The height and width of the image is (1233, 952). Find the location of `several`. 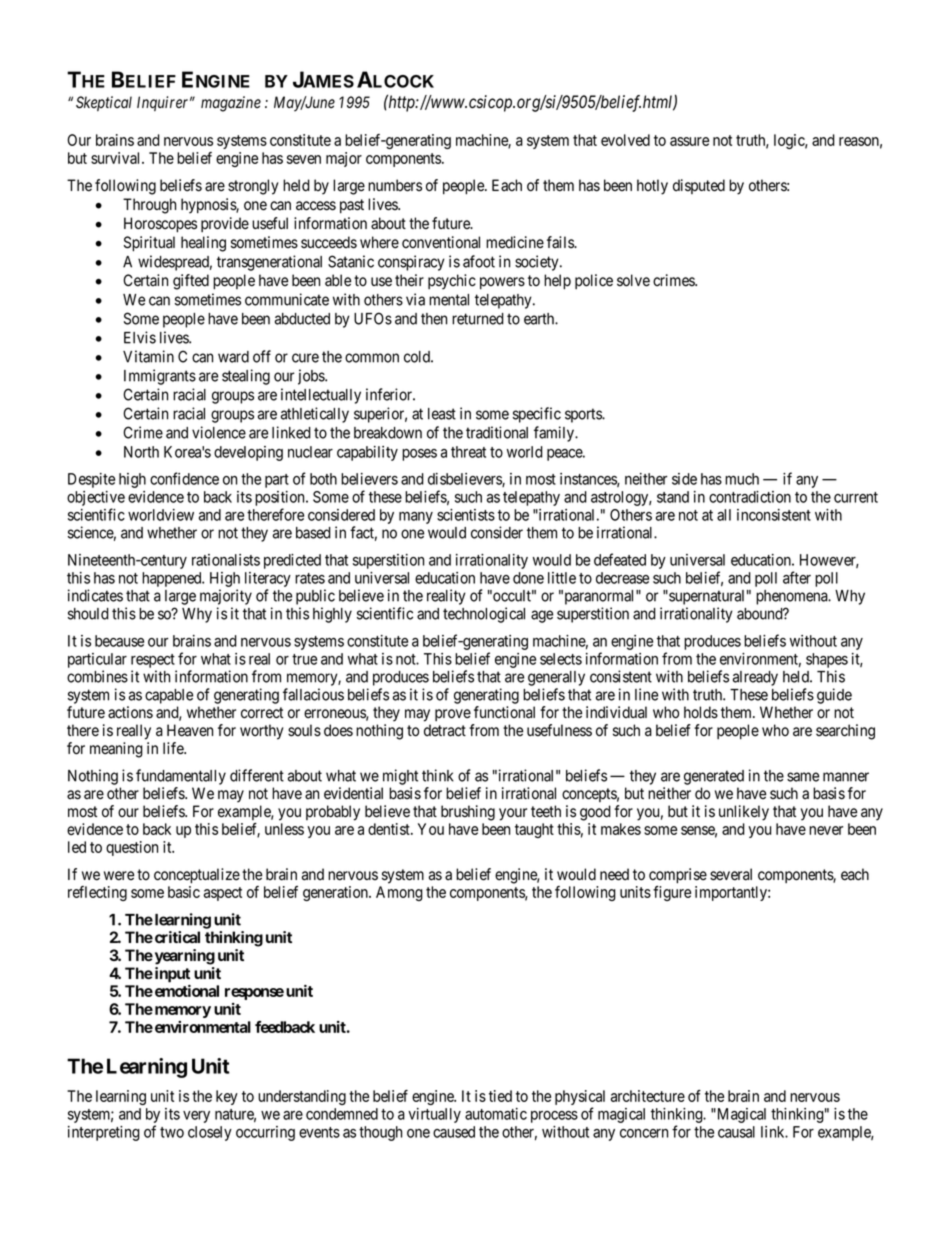

several is located at coordinates (731, 874).
